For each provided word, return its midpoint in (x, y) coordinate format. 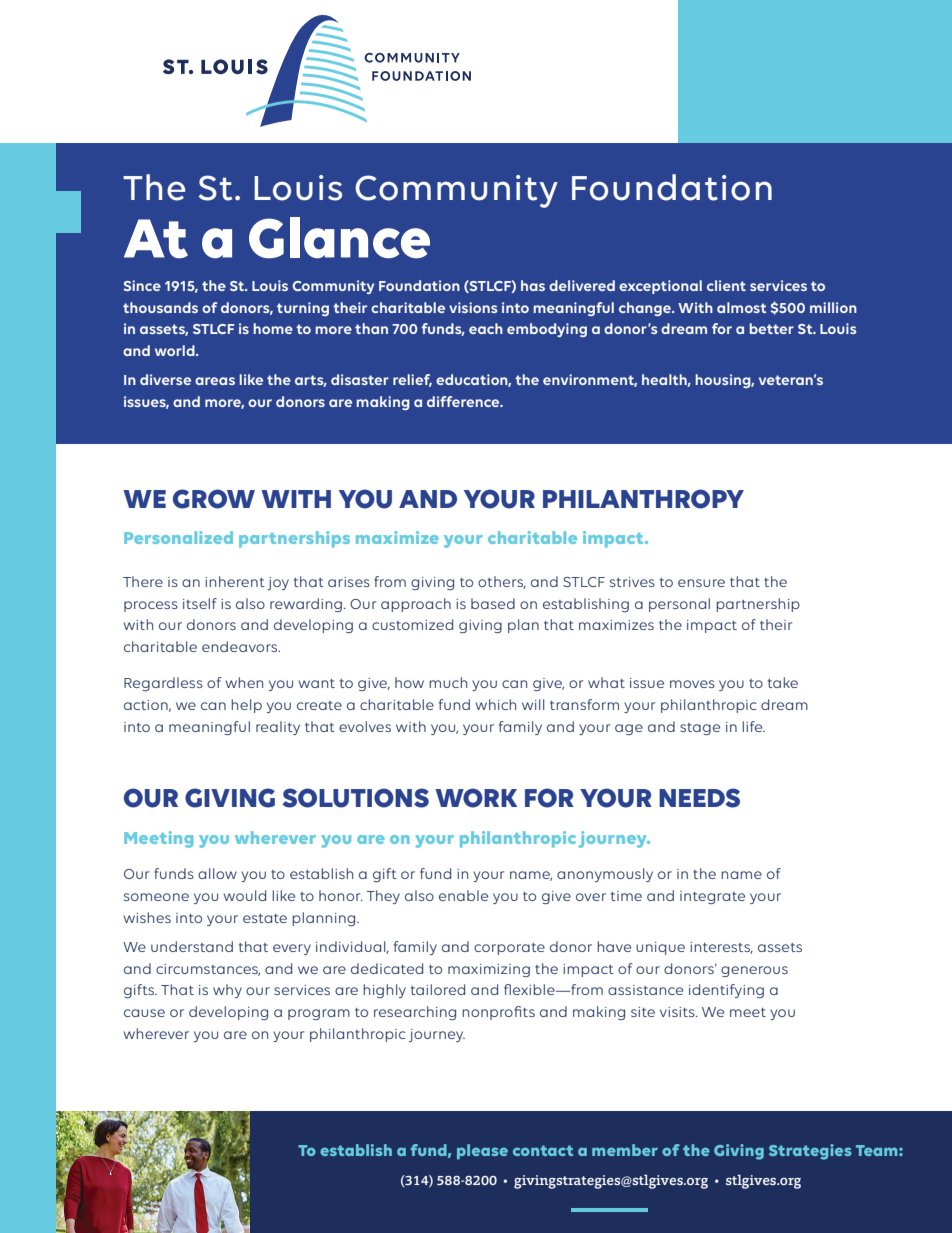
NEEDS (699, 798)
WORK (476, 798)
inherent (235, 581)
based (493, 603)
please (482, 1151)
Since (142, 285)
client (726, 285)
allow (217, 873)
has (533, 285)
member (625, 1150)
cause (144, 1013)
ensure (701, 583)
